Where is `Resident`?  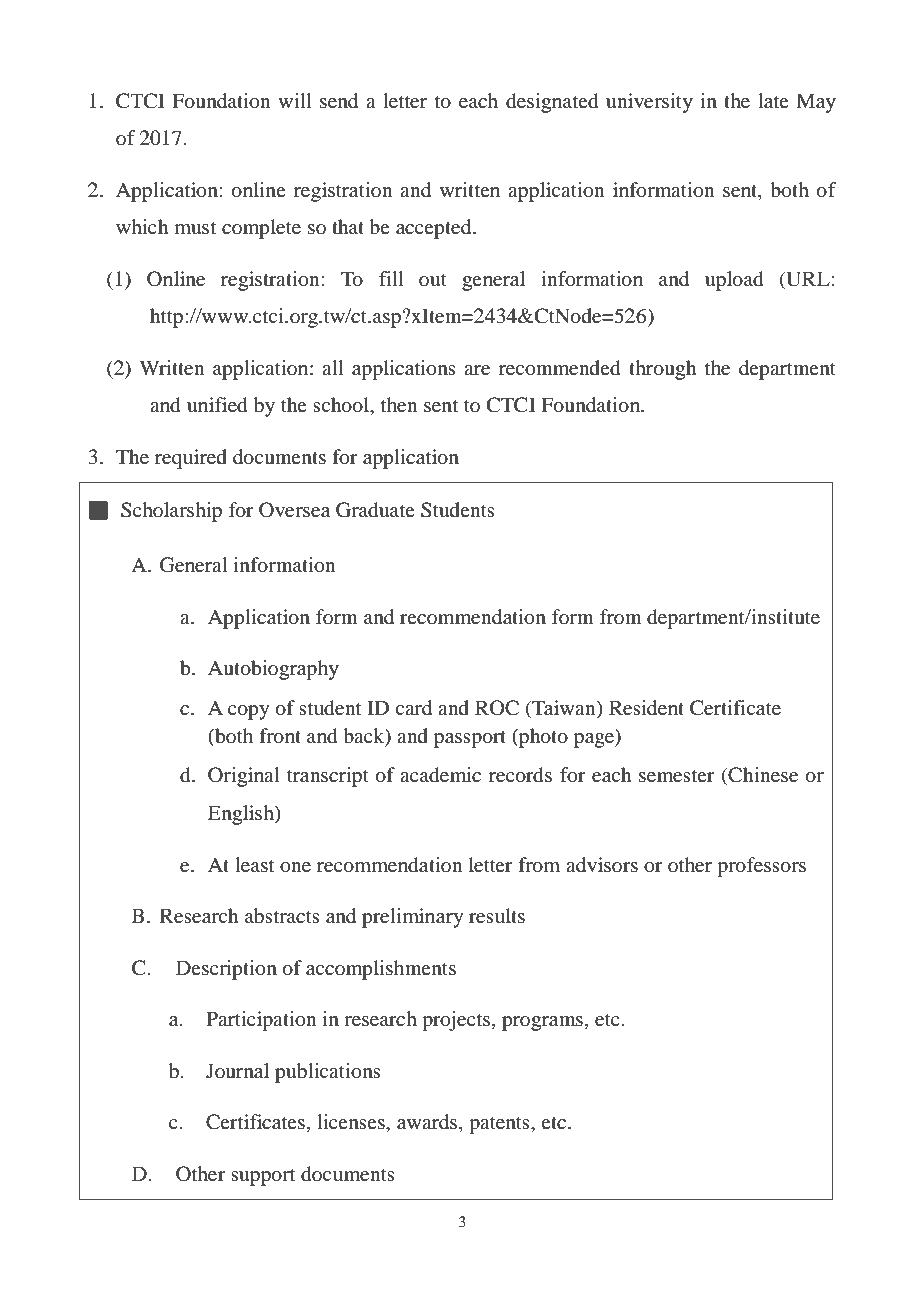
Resident is located at coordinates (646, 708).
